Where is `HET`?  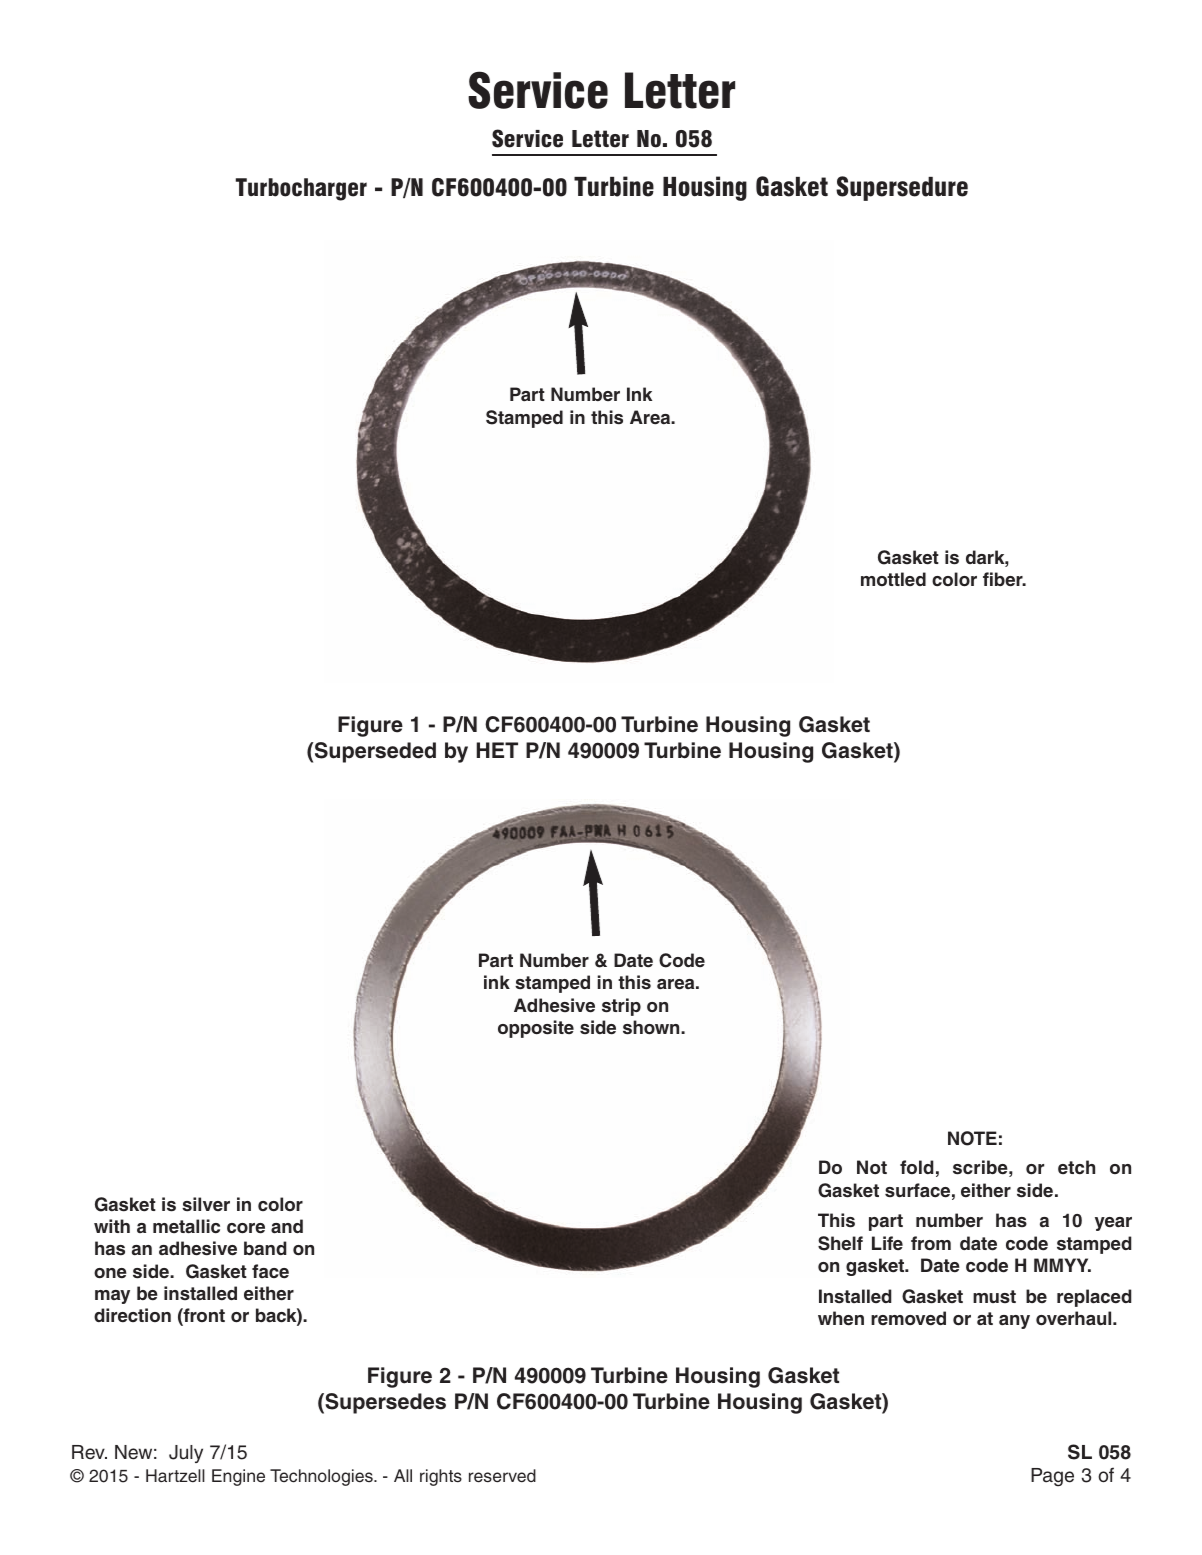 HET is located at coordinates (497, 750).
